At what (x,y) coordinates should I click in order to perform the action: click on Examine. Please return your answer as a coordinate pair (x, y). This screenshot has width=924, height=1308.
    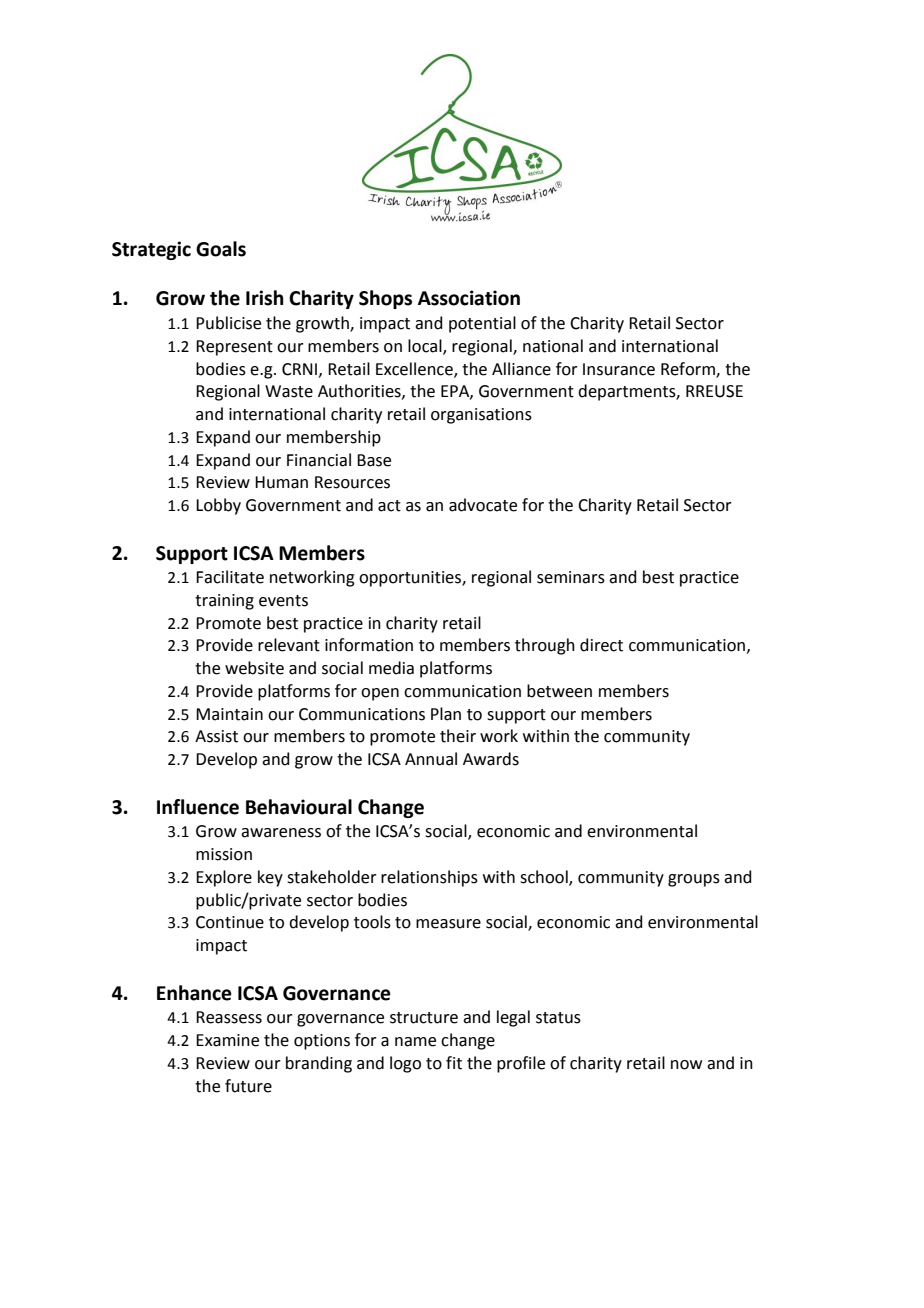
    Looking at the image, I should click on (227, 1040).
